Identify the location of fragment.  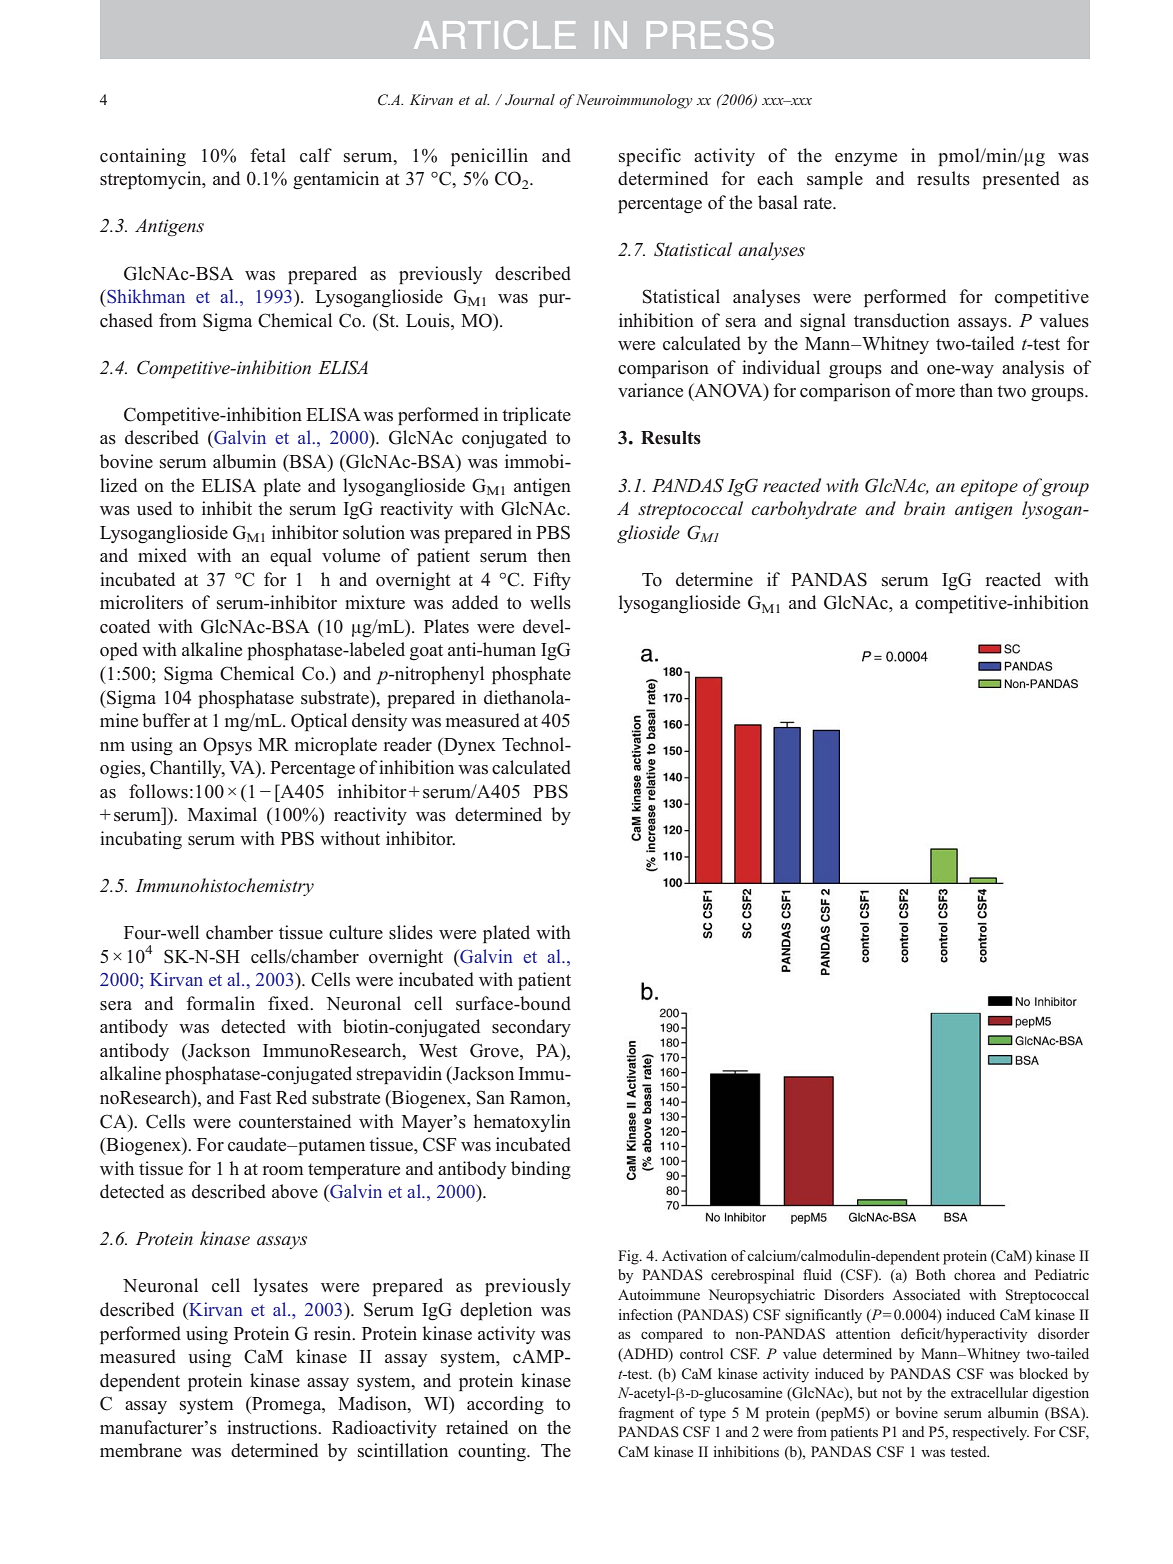
(646, 1414).
